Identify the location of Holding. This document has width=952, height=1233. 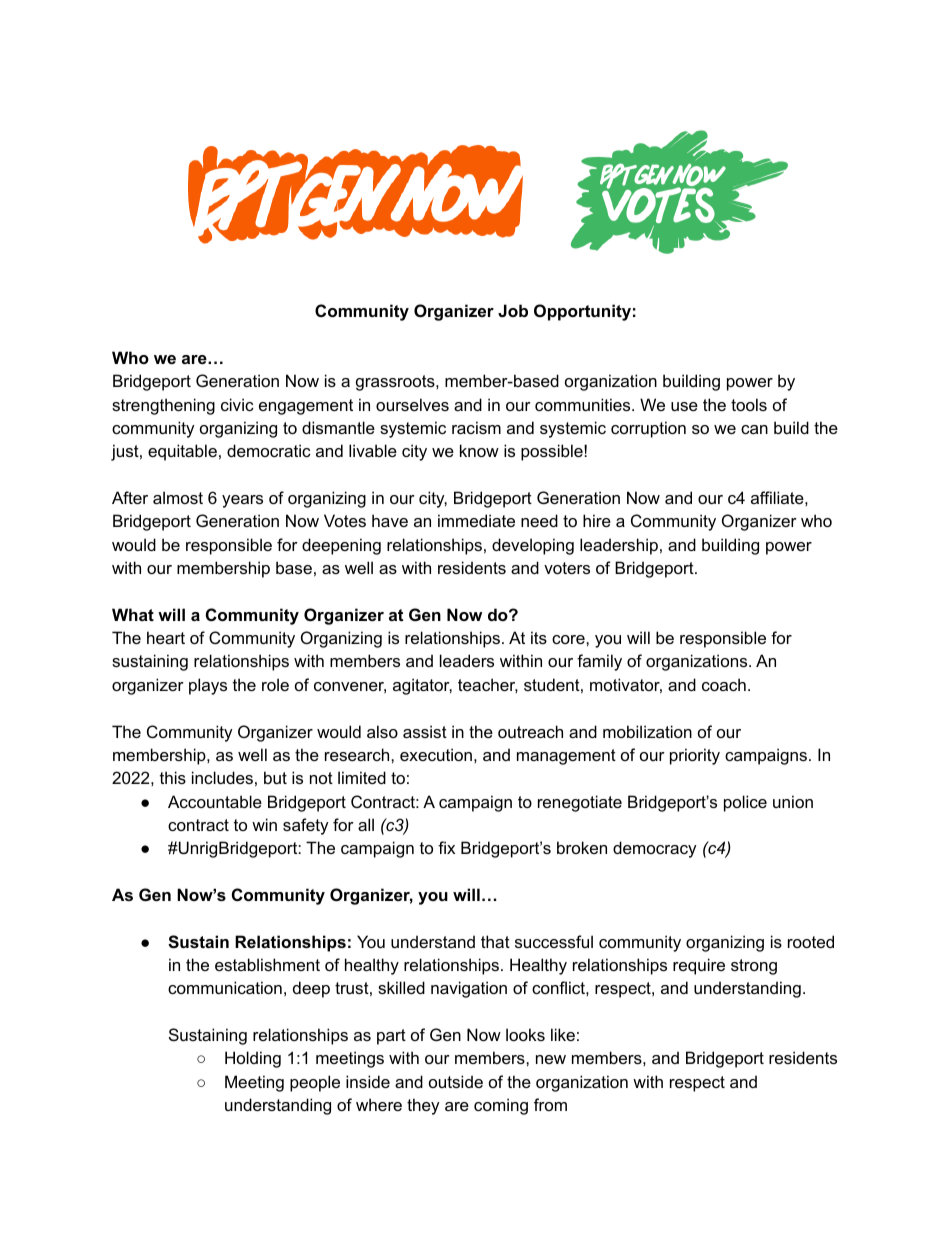
(253, 1059).
